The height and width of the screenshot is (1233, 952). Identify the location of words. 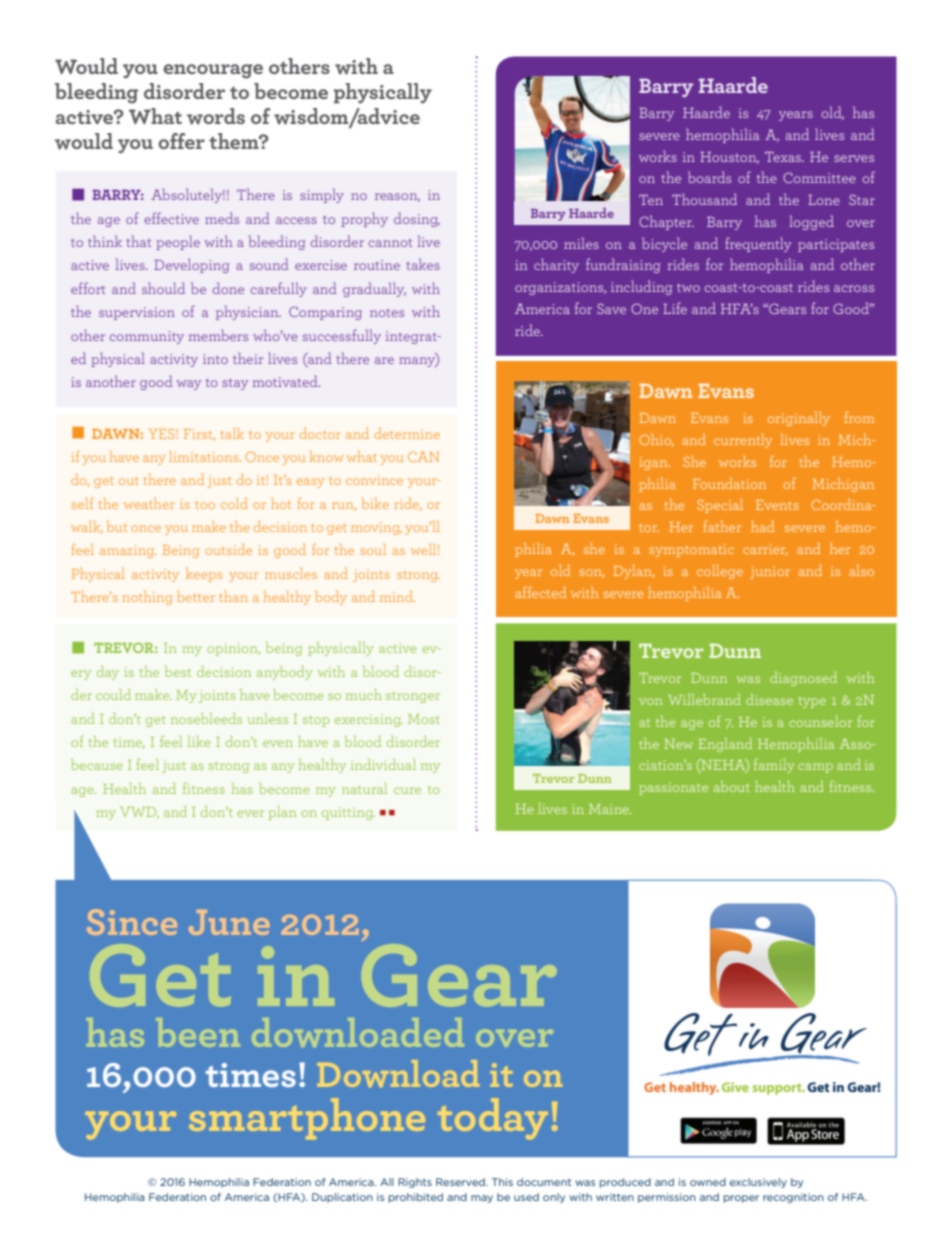
(216, 116).
